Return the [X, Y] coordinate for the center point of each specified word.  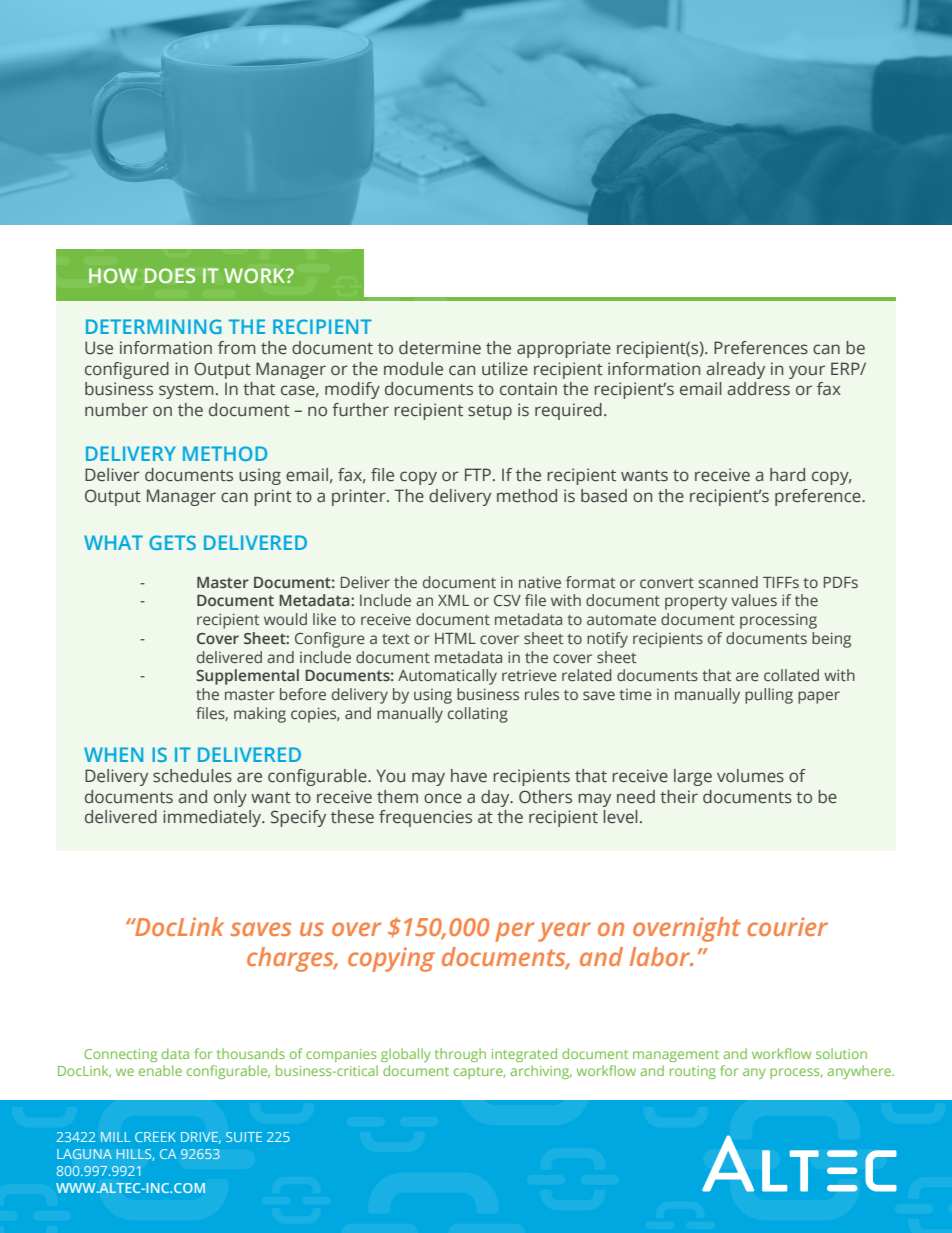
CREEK [155, 1137]
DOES [170, 275]
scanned [728, 582]
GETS [172, 542]
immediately [213, 818]
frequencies [425, 818]
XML [453, 600]
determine [440, 348]
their [679, 797]
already [735, 370]
